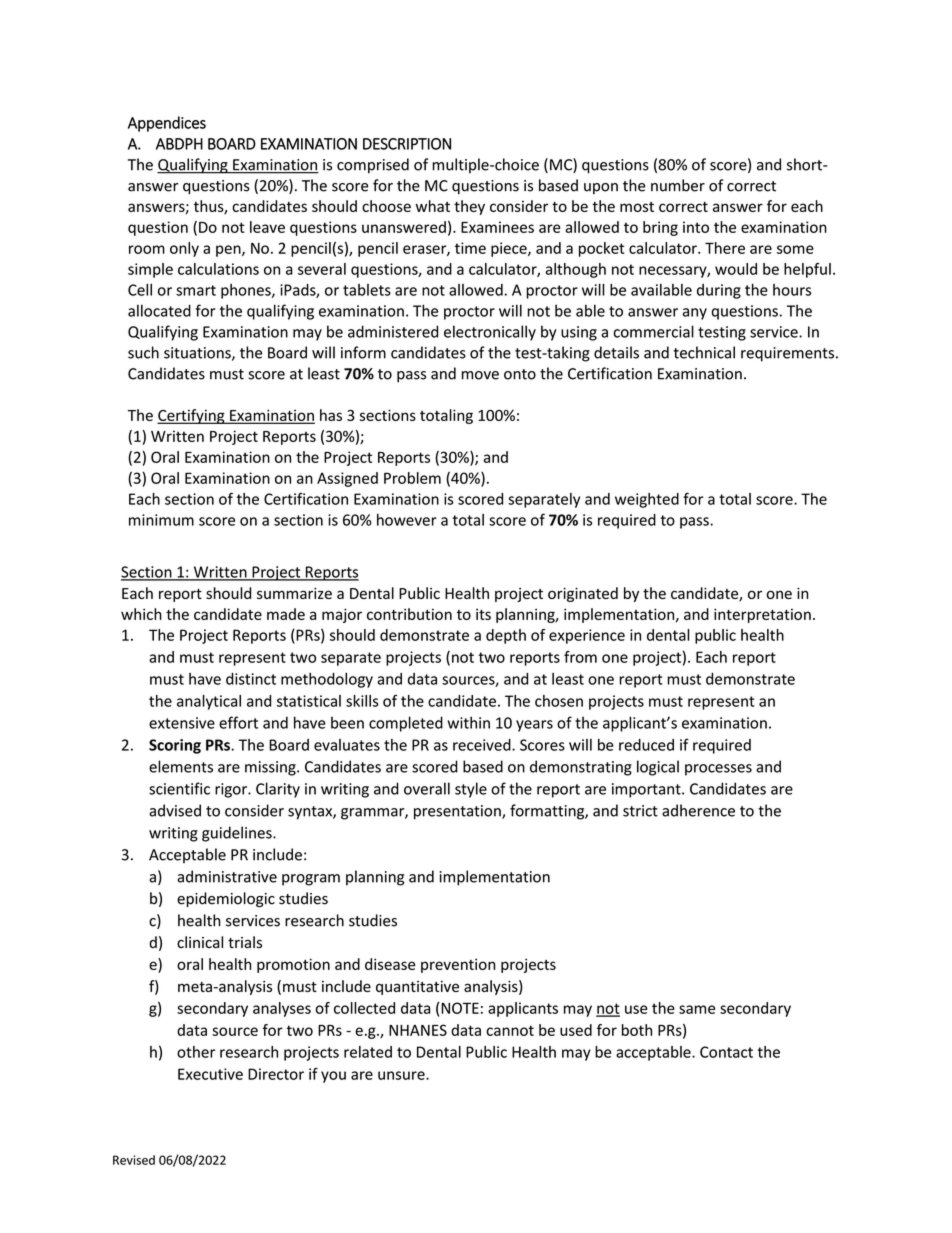  What do you see at coordinates (251, 679) in the screenshot?
I see `distinct` at bounding box center [251, 679].
